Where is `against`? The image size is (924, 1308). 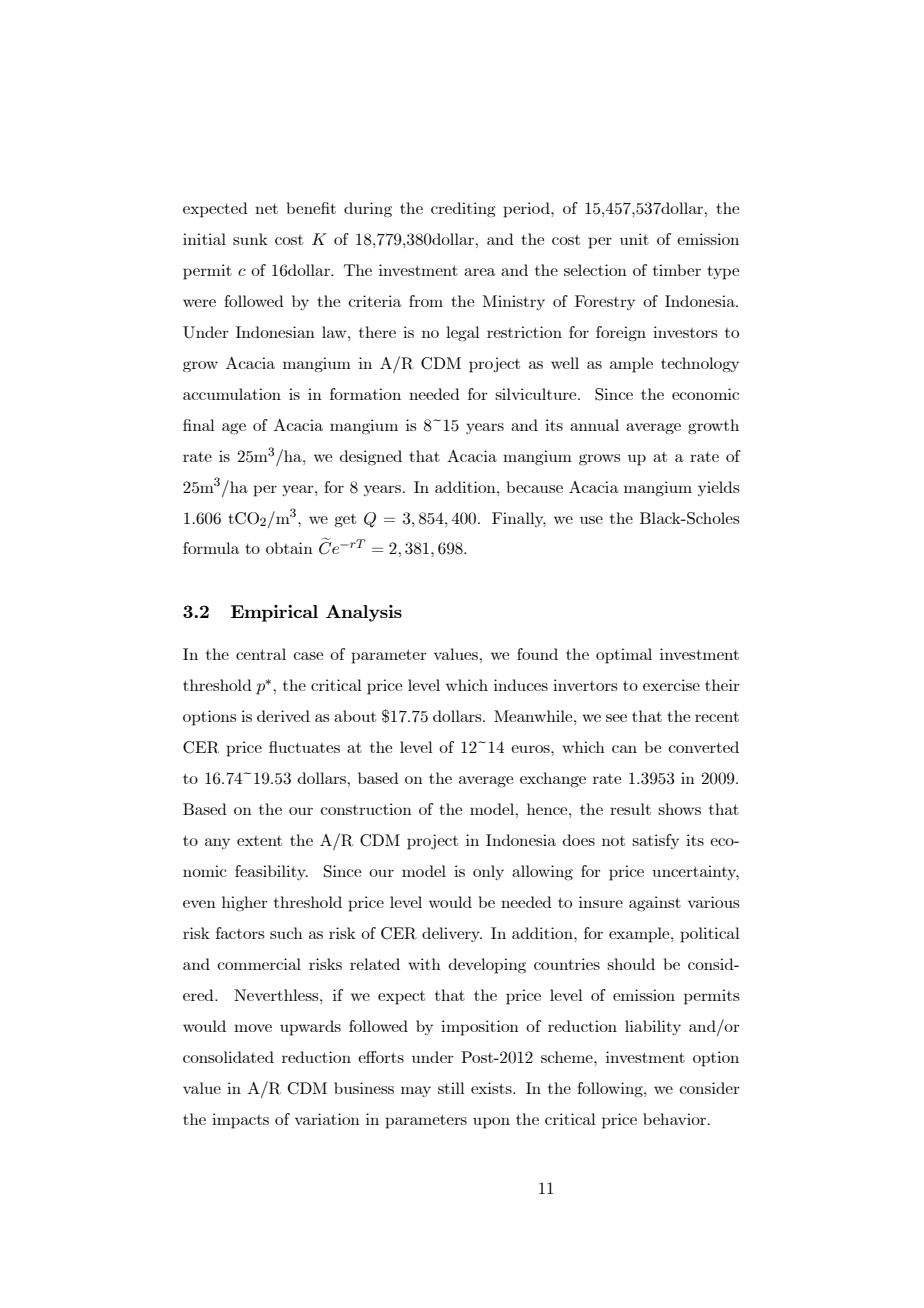 against is located at coordinates (655, 904).
